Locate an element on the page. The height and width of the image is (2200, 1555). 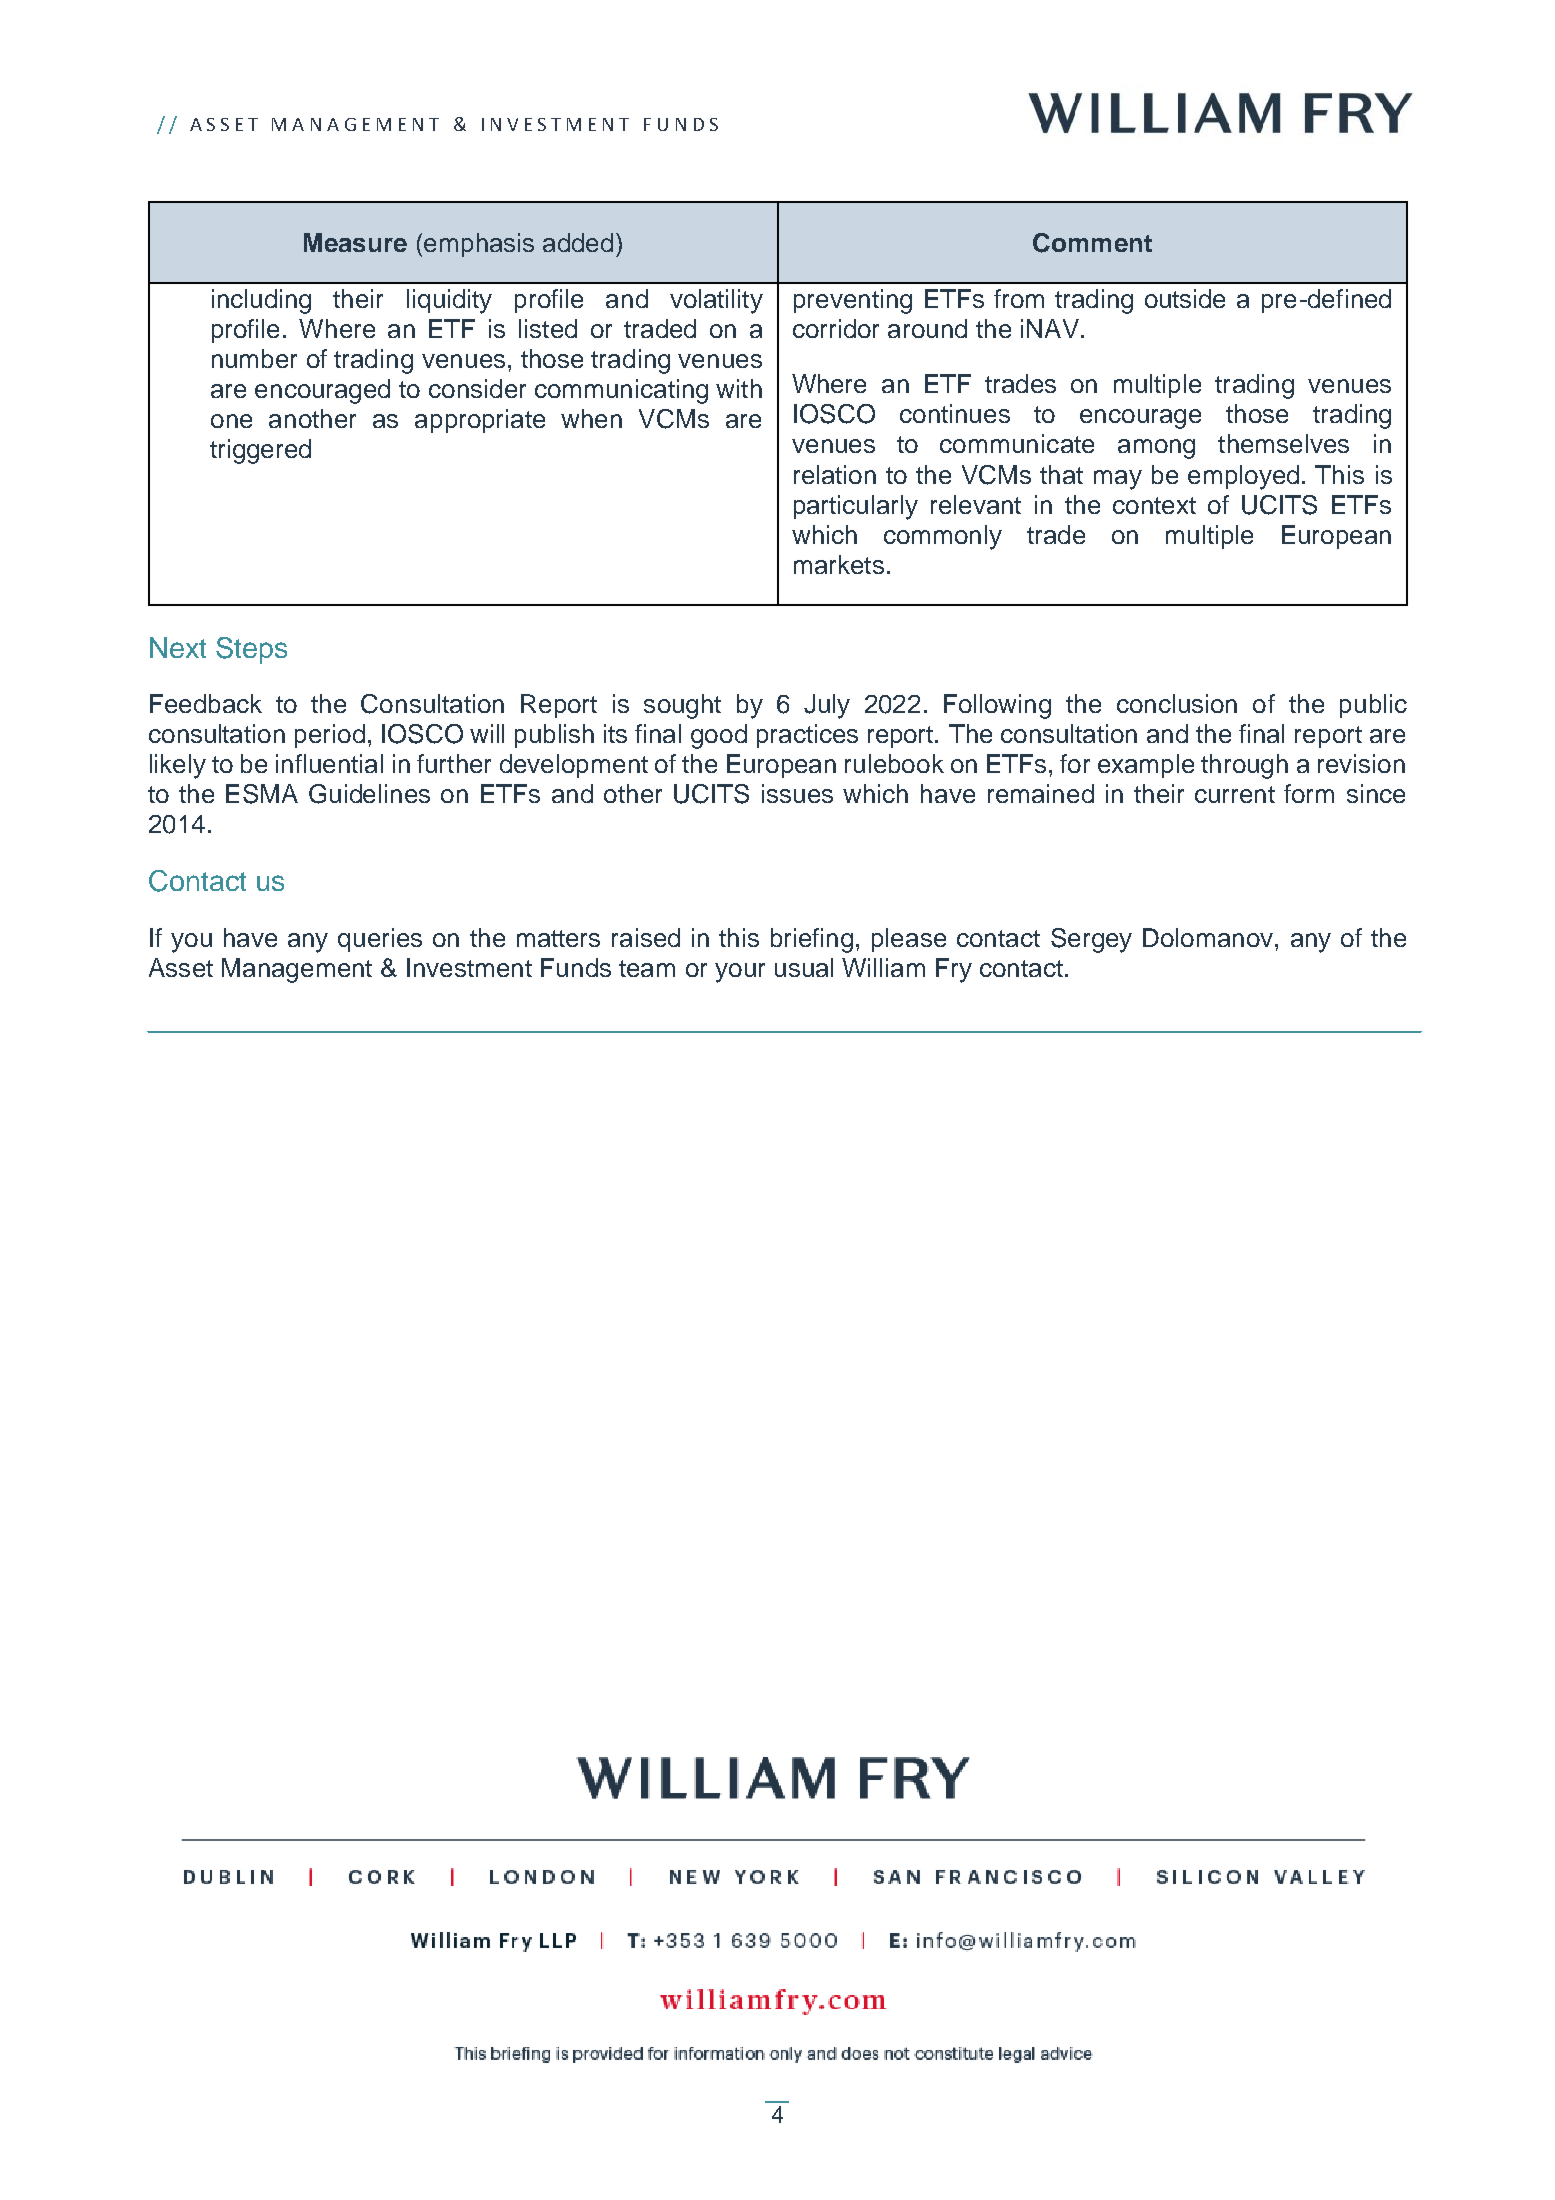
relation is located at coordinates (835, 474).
